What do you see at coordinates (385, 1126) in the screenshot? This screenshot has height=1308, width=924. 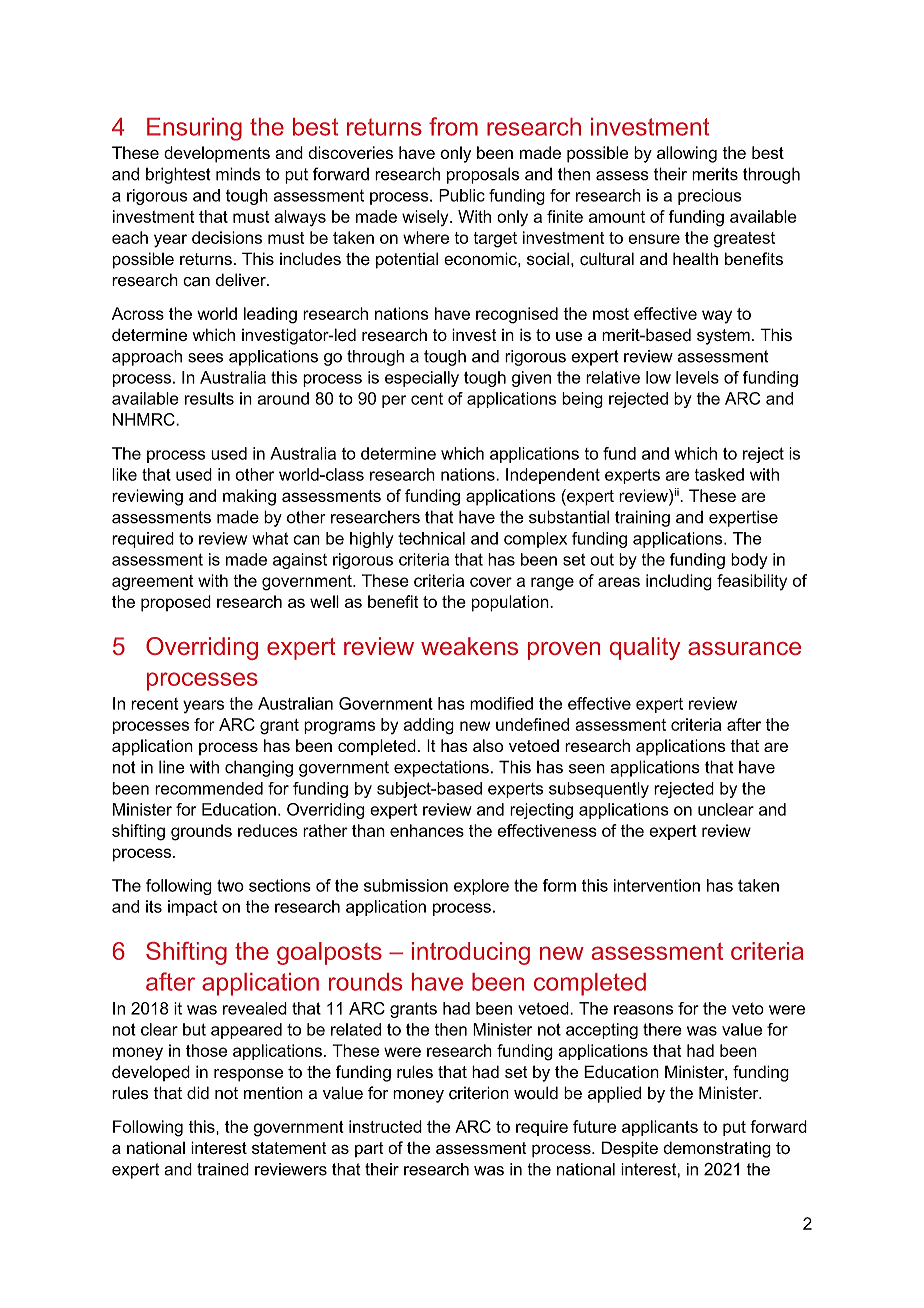 I see `instructed` at bounding box center [385, 1126].
